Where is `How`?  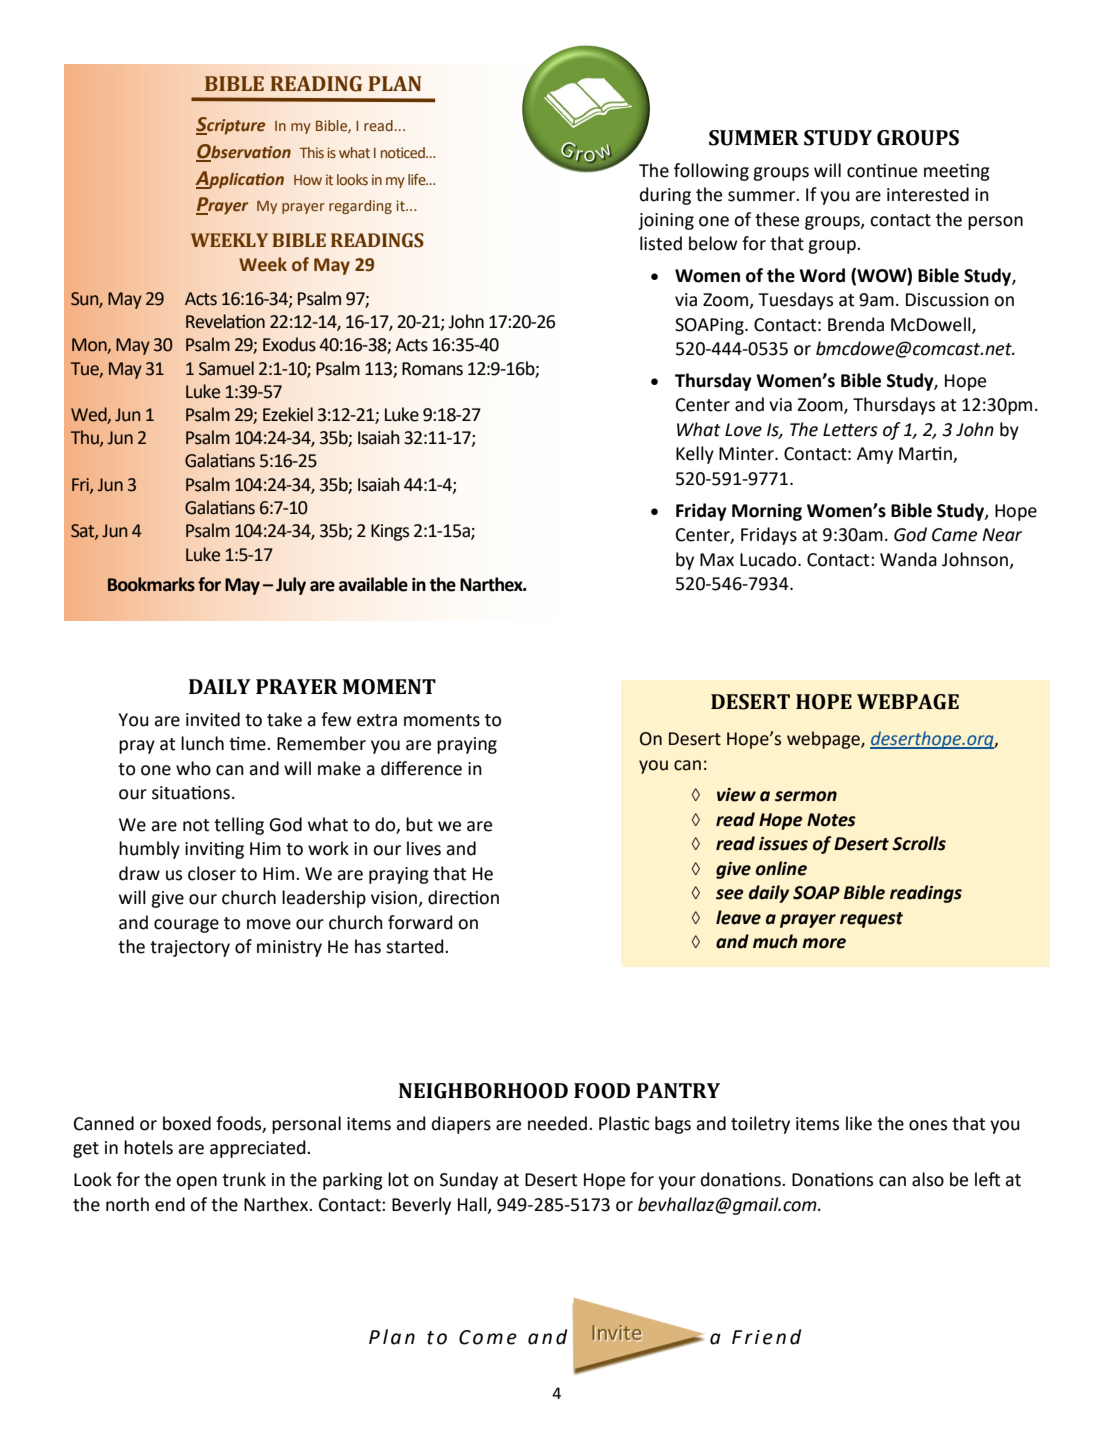
How is located at coordinates (308, 180).
